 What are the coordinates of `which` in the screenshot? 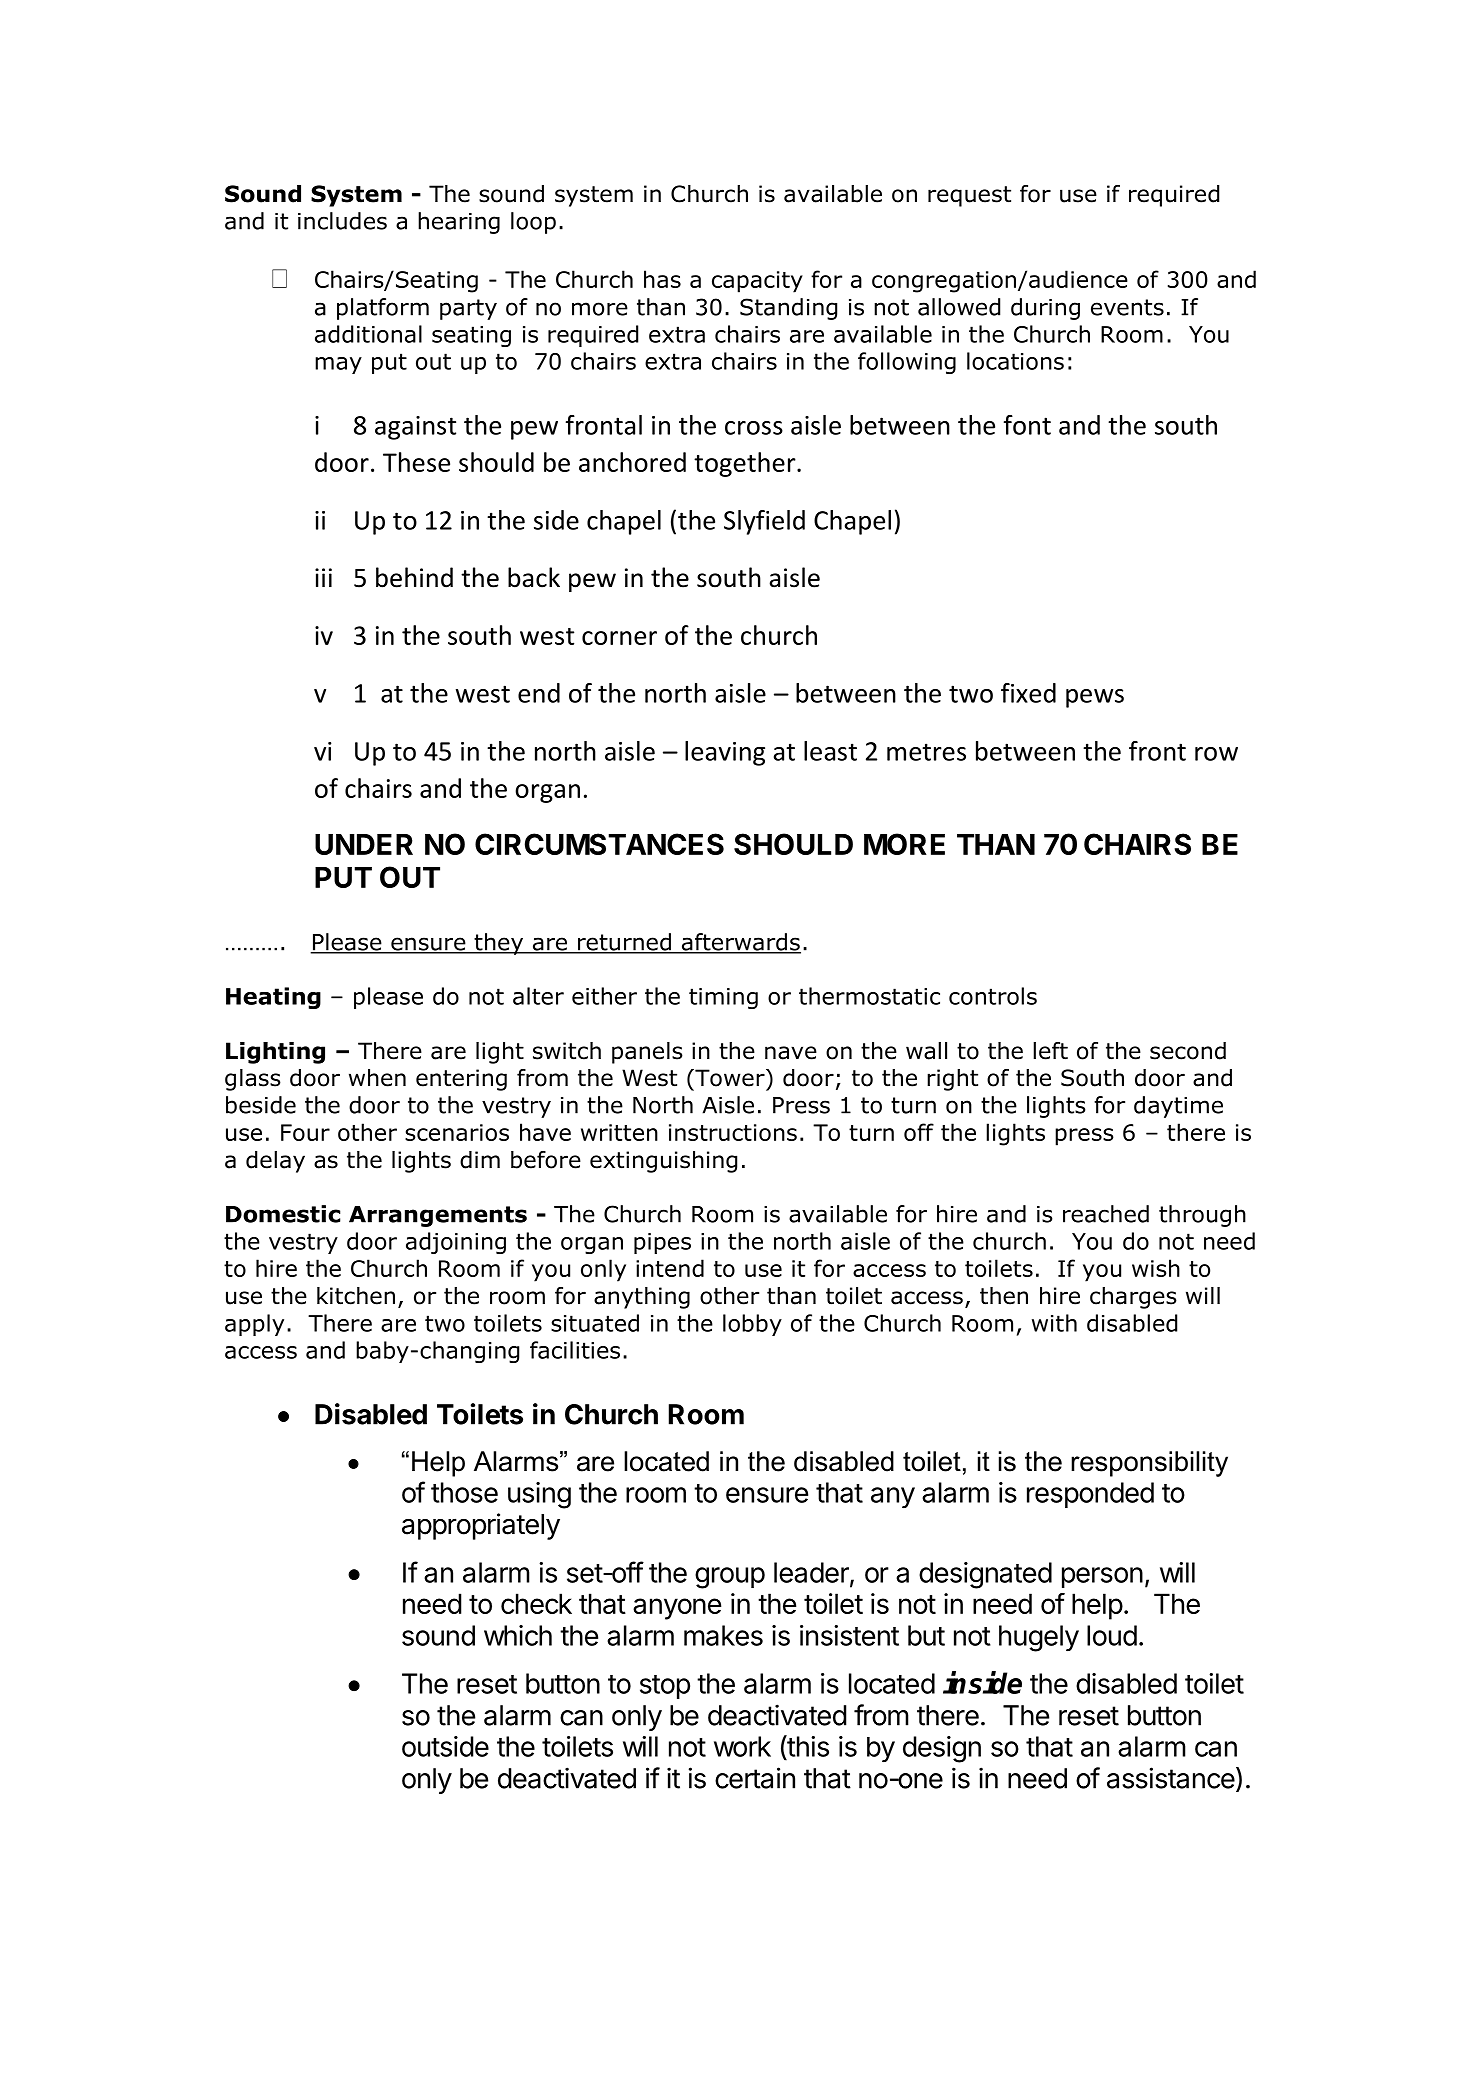 It's located at (518, 1635).
